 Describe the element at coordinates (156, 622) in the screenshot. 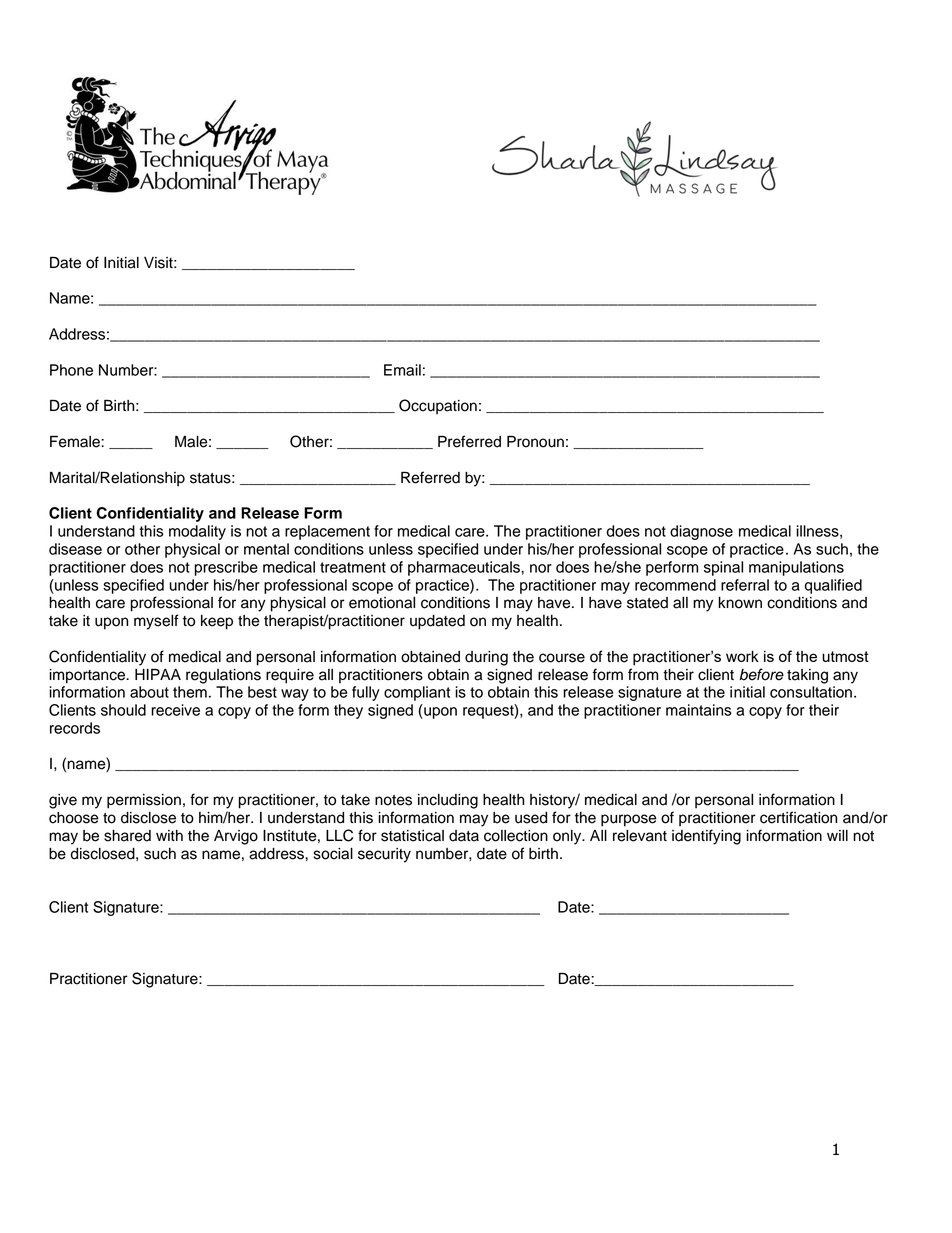

I see `myself` at that location.
